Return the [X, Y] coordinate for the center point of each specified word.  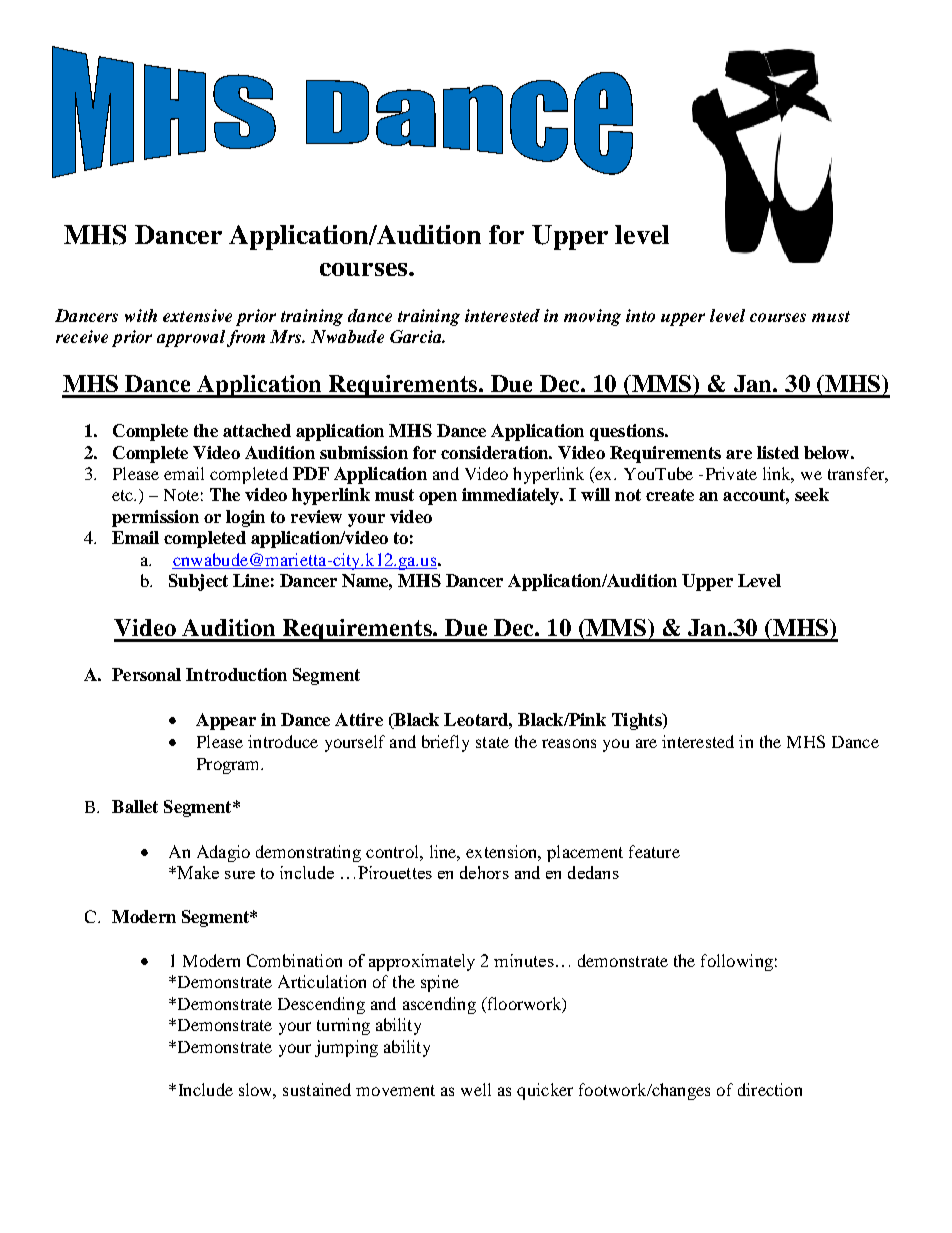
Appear [226, 721]
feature [654, 851]
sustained [317, 1089]
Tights [638, 721]
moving [592, 317]
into [640, 315]
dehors [484, 872]
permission [155, 518]
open [438, 498]
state [492, 742]
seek [812, 494]
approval [191, 338]
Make [197, 872]
